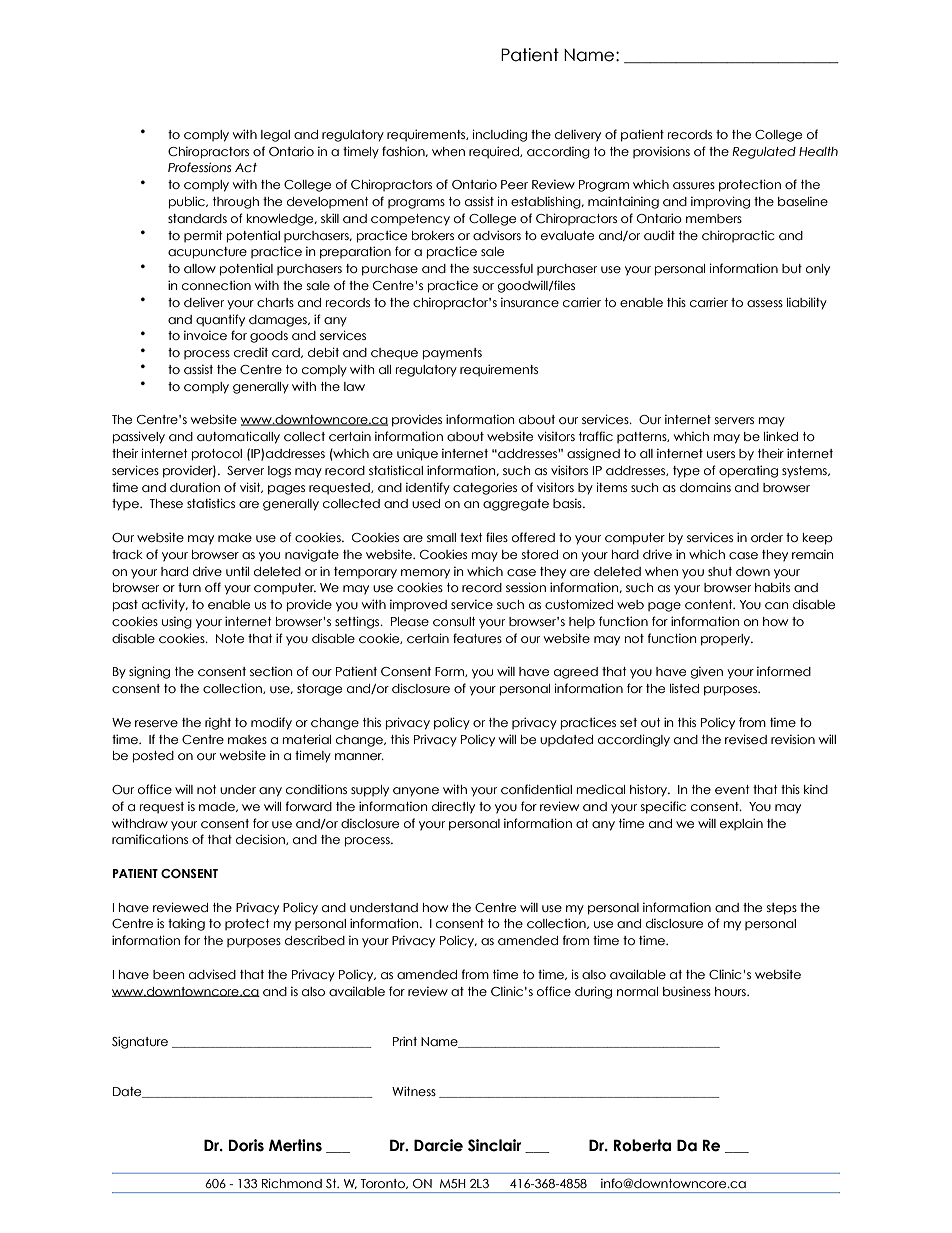 The height and width of the document is (1233, 952). What do you see at coordinates (199, 167) in the document?
I see `Professions` at bounding box center [199, 167].
